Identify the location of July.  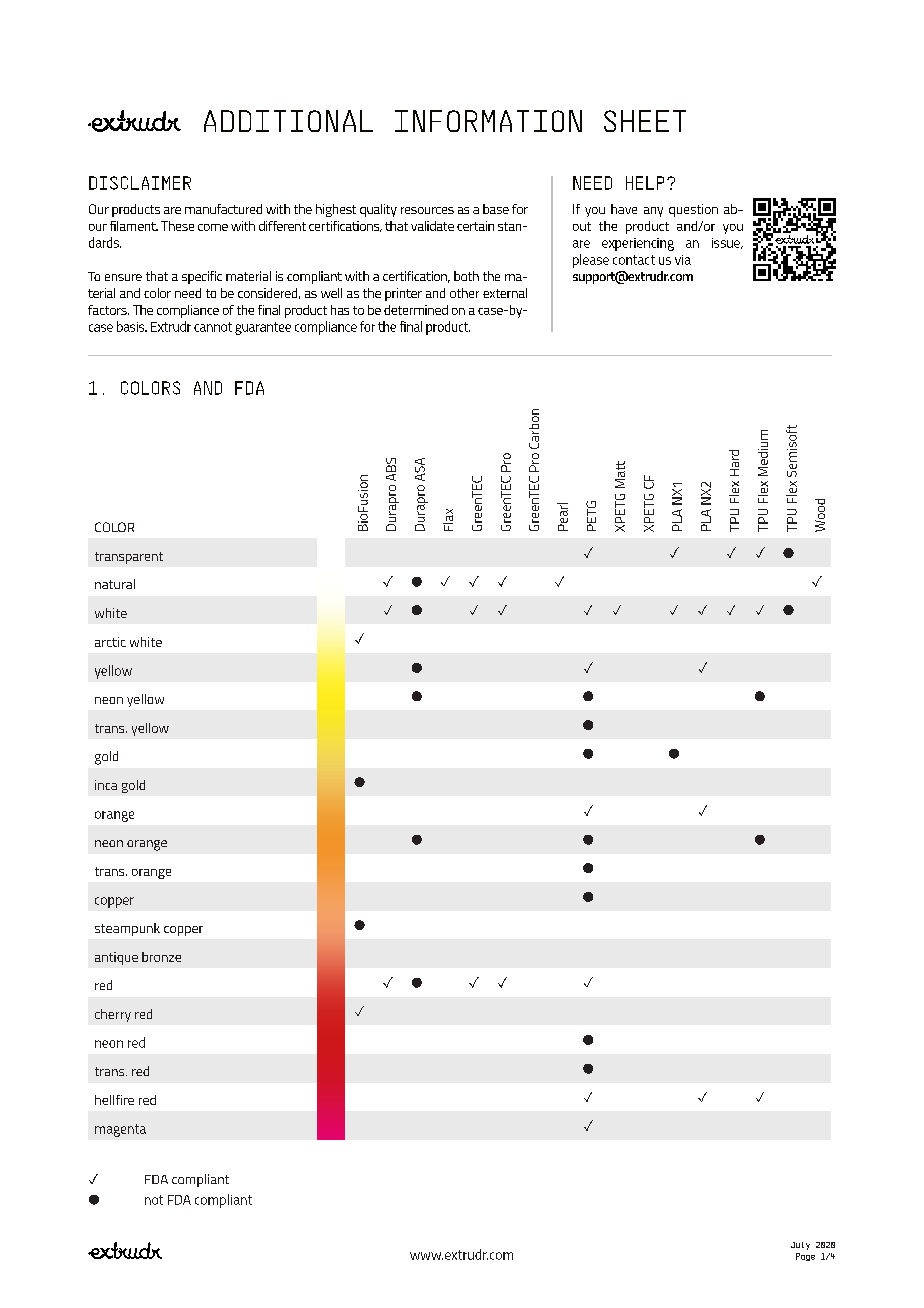
(800, 1246).
